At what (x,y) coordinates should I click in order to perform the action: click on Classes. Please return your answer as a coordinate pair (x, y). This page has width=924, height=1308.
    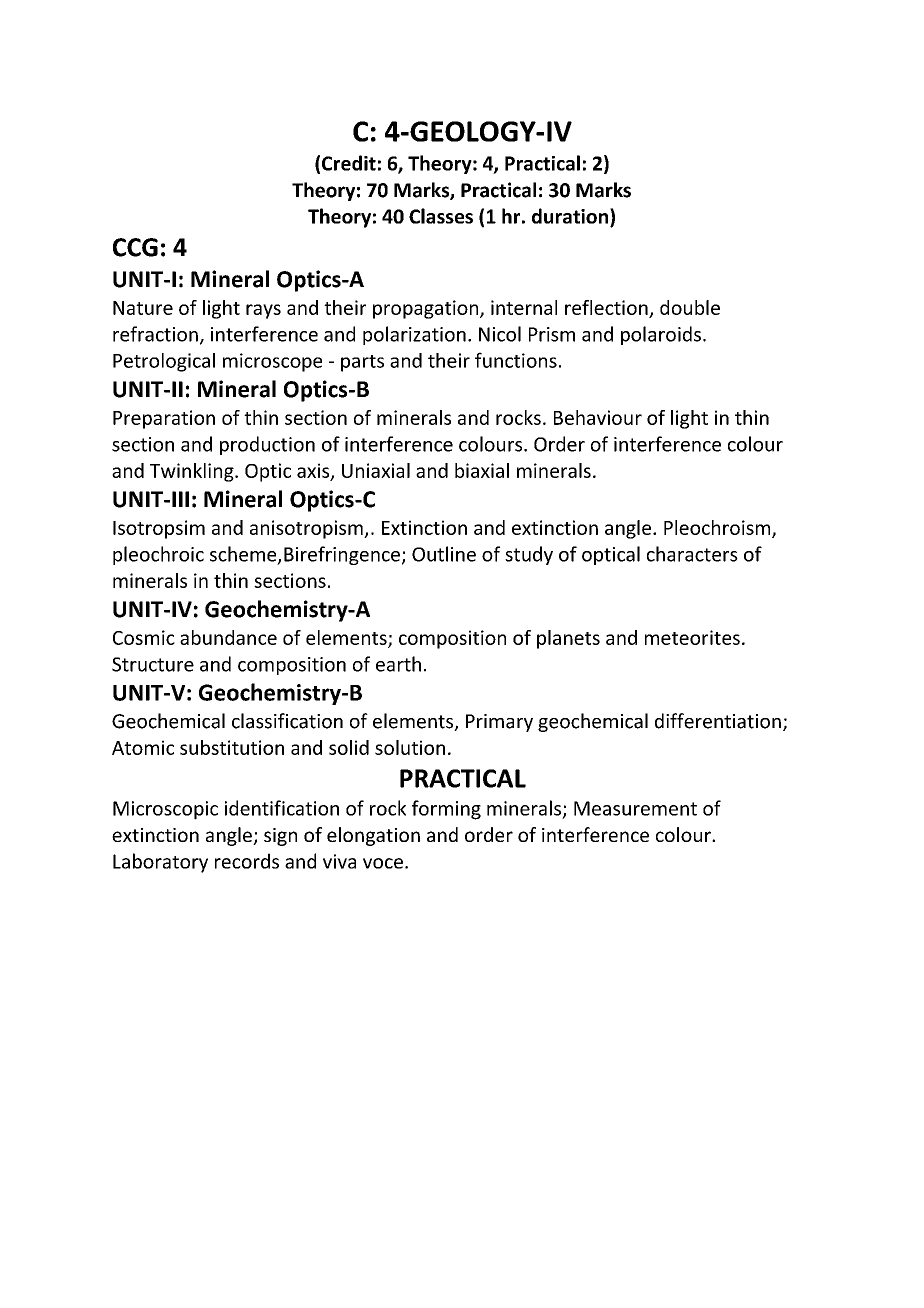
    Looking at the image, I should click on (441, 216).
